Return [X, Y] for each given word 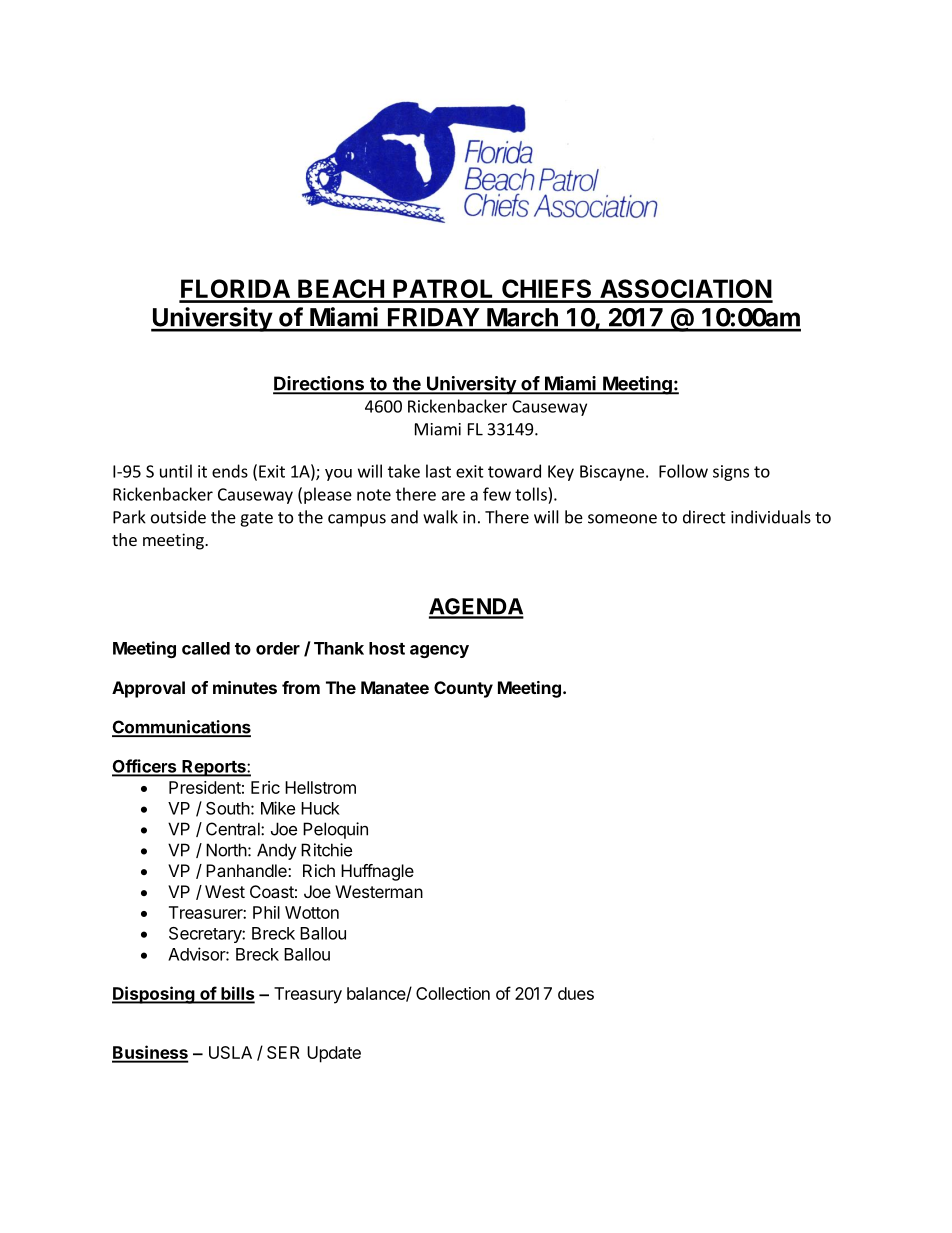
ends [230, 471]
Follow [683, 471]
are [453, 496]
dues [576, 993]
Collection [453, 993]
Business [150, 1053]
